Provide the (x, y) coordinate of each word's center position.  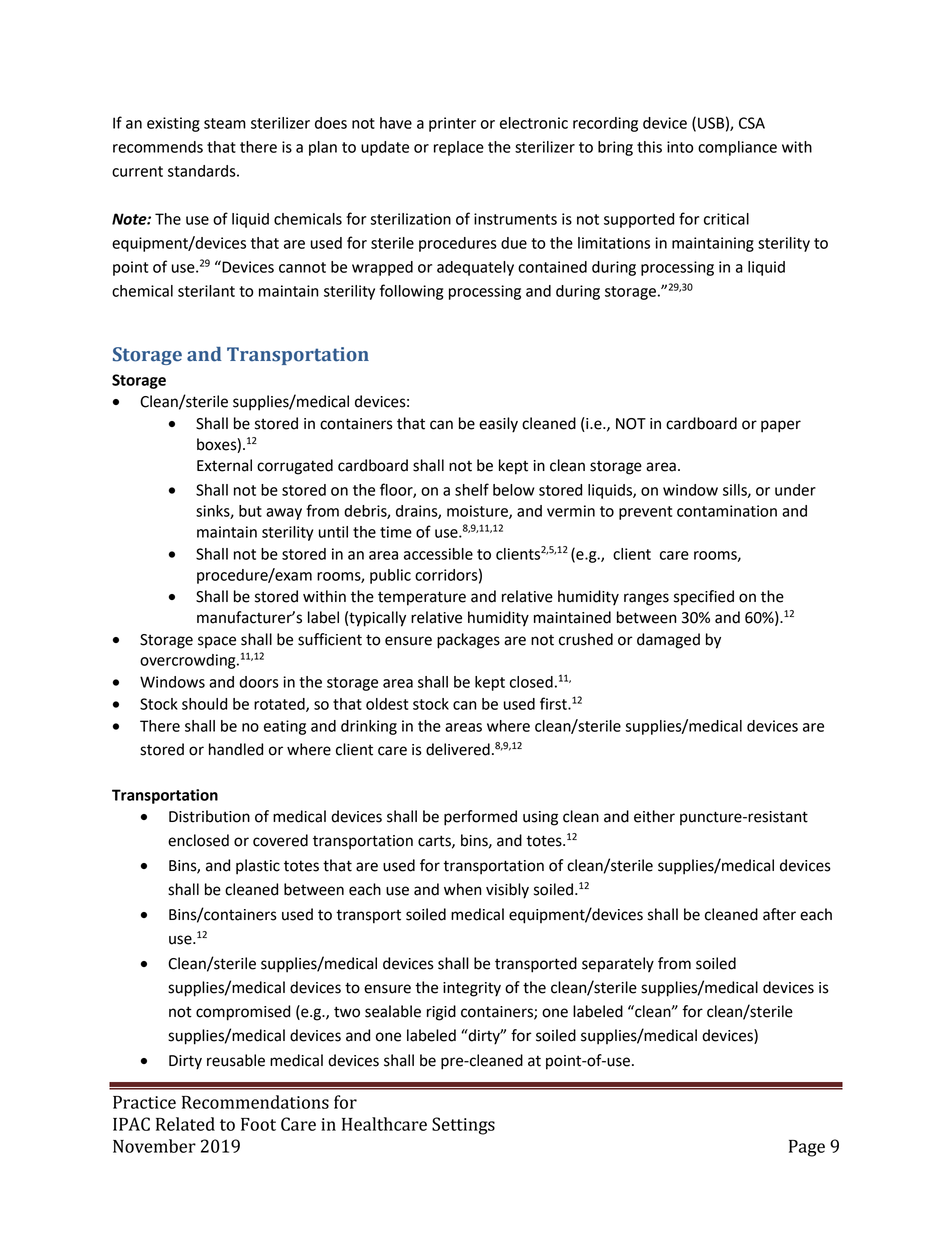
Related (185, 1124)
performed (480, 818)
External (224, 465)
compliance (737, 148)
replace (459, 148)
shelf (472, 489)
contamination (727, 511)
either (654, 816)
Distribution (209, 816)
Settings (463, 1126)
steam (225, 123)
